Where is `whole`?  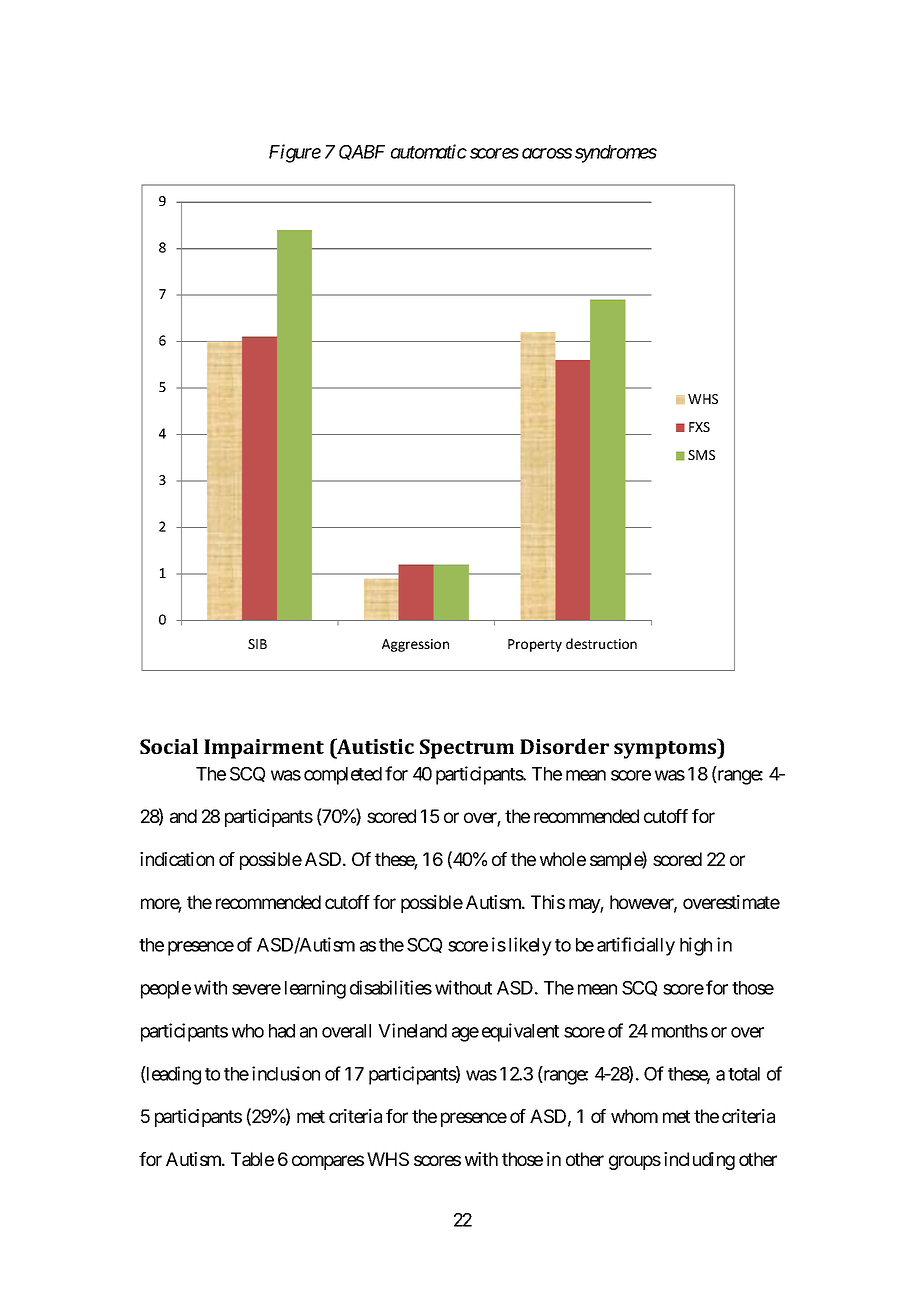 whole is located at coordinates (563, 859).
